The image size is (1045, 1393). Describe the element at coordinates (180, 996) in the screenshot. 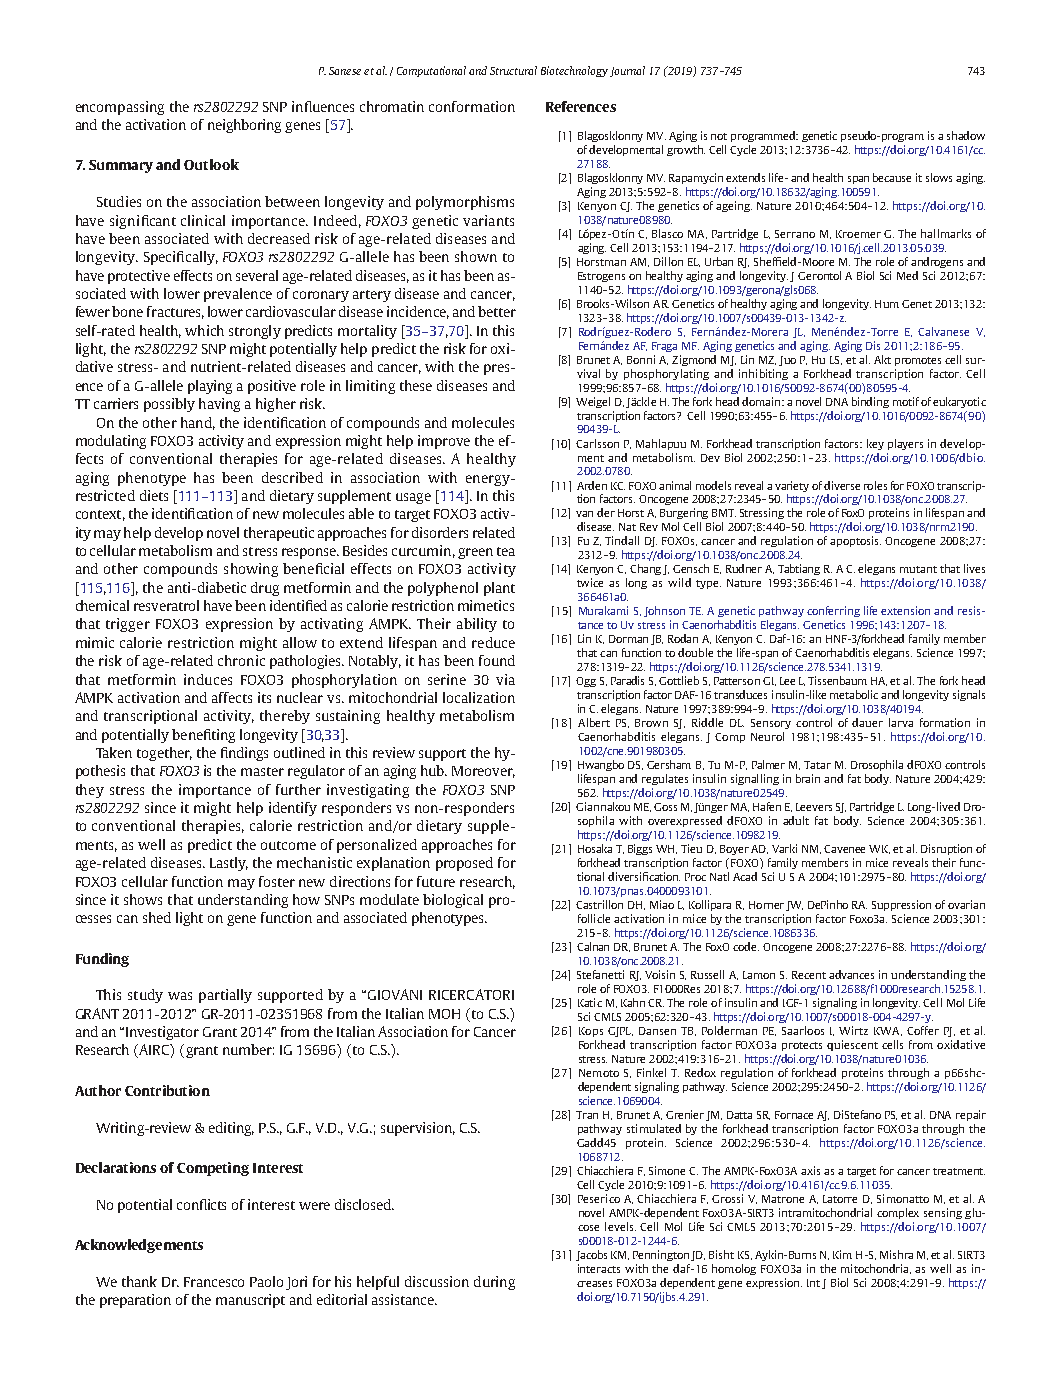

I see `was` at that location.
